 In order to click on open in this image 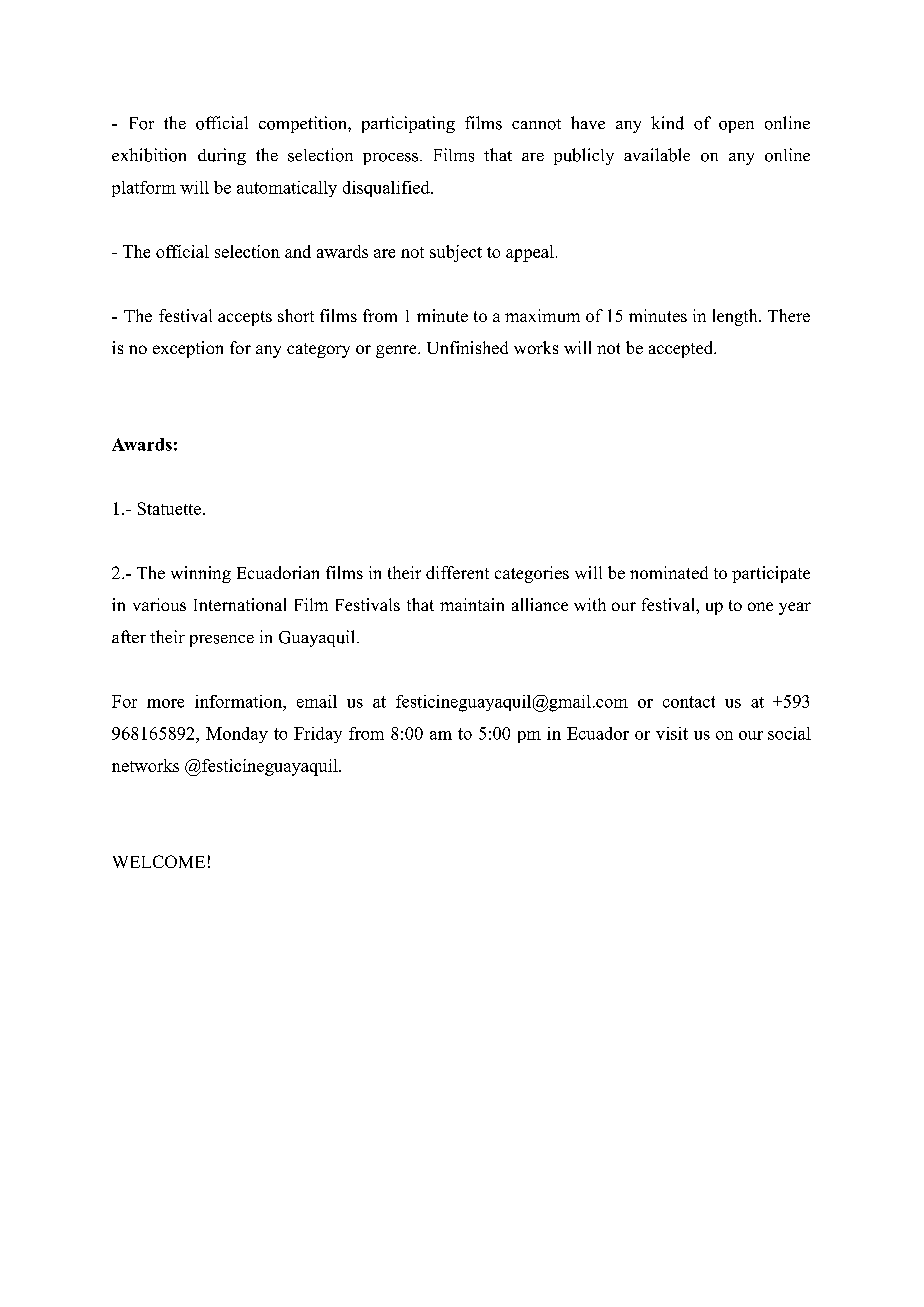, I will do `click(736, 127)`.
